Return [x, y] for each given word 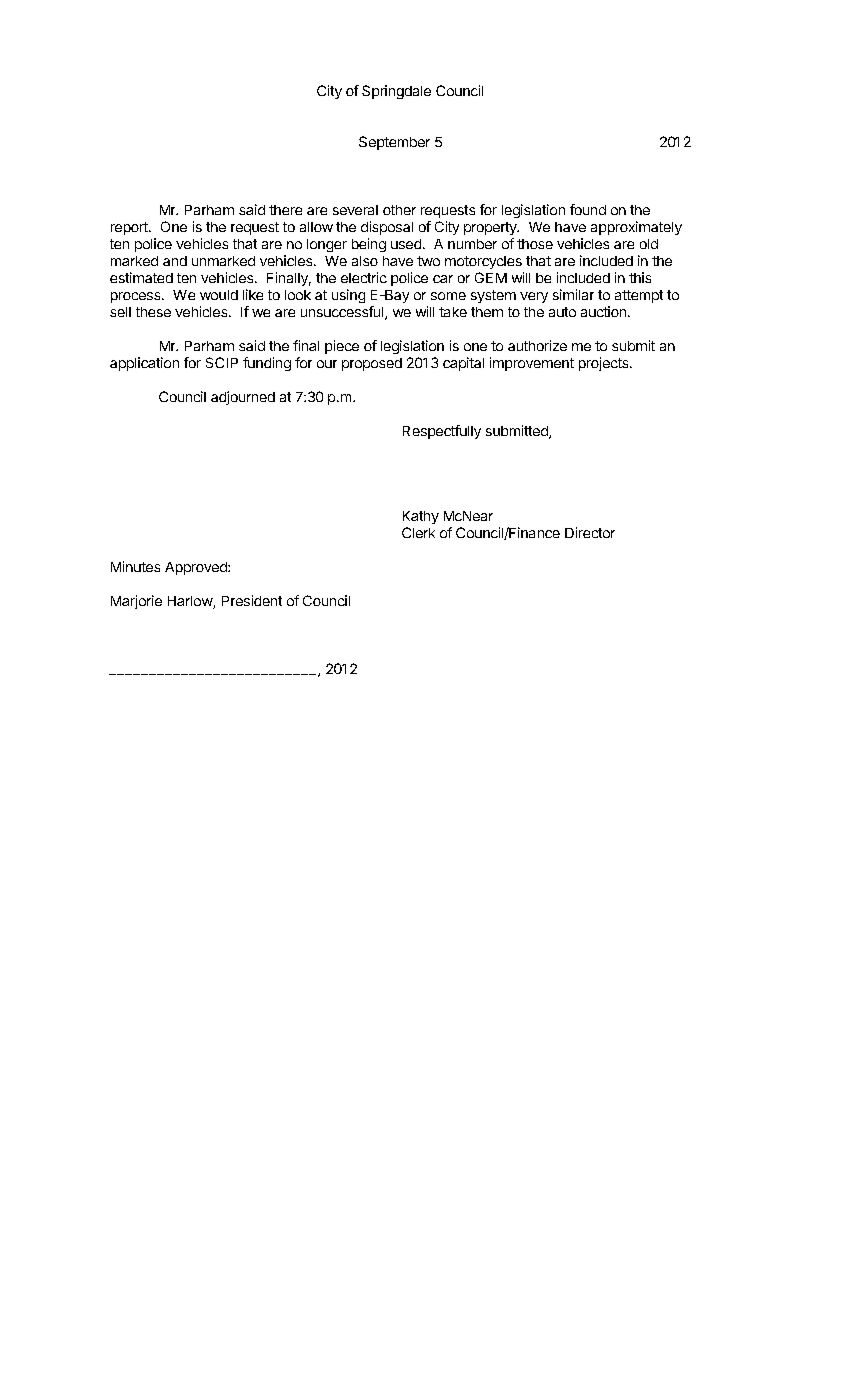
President [252, 600]
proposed [372, 364]
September [394, 143]
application [144, 364]
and [175, 261]
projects [605, 364]
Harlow [191, 602]
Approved [197, 568]
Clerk [418, 532]
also [365, 261]
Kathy [421, 517]
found [588, 209]
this [640, 277]
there [285, 210]
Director [590, 532]
